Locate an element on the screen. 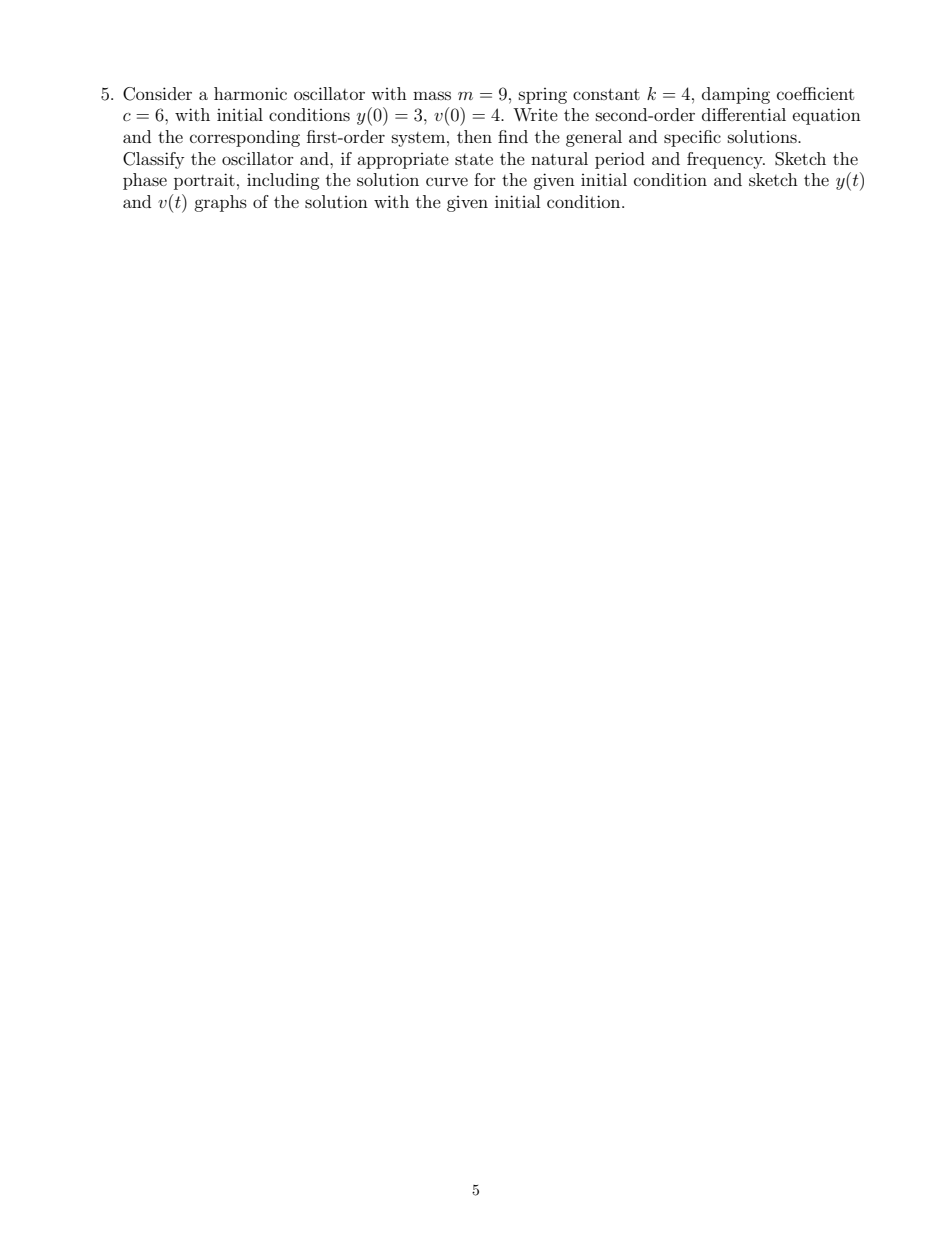 The width and height of the screenshot is (952, 1233). curve is located at coordinates (447, 181).
